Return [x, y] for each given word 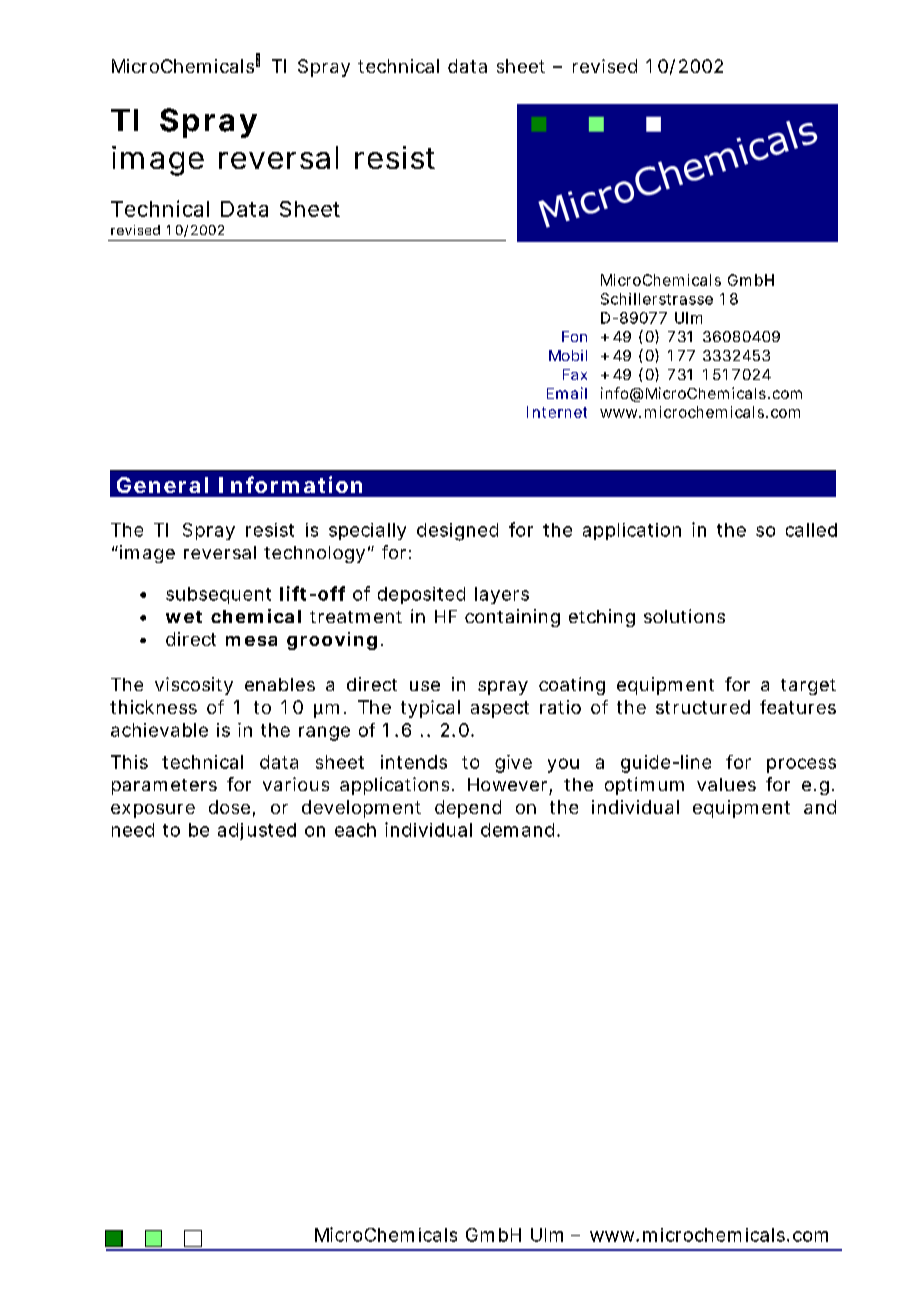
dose [229, 807]
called [811, 530]
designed [457, 532]
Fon [574, 336]
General [162, 485]
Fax [575, 374]
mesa [251, 641]
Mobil [568, 355]
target [808, 687]
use [425, 686]
